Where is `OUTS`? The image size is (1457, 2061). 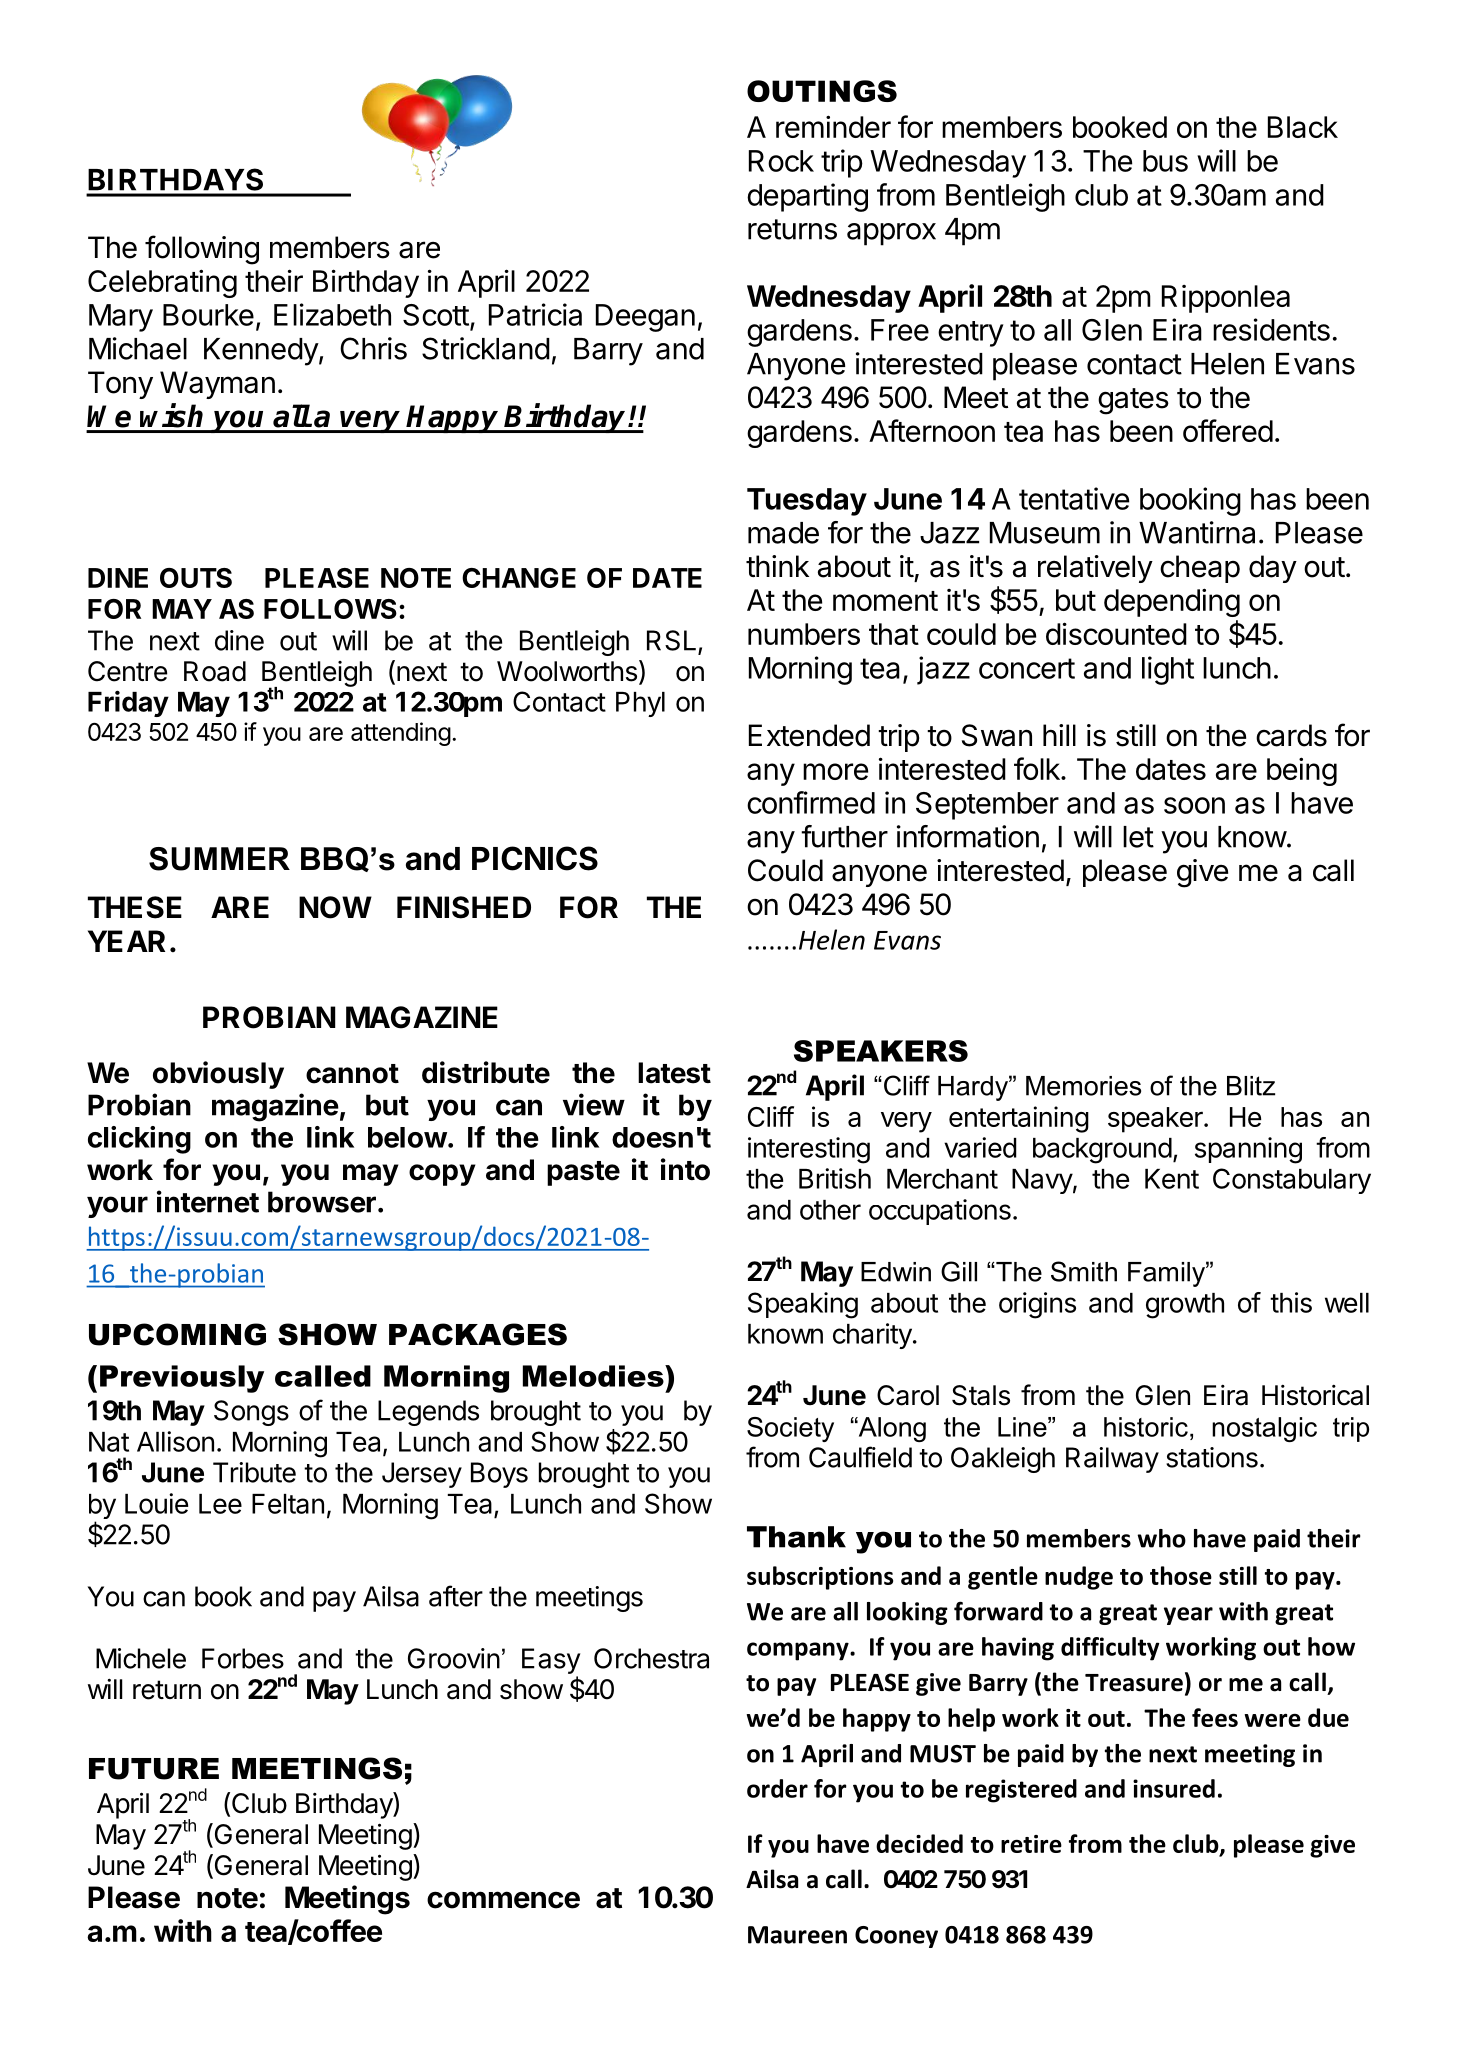
OUTS is located at coordinates (196, 578).
